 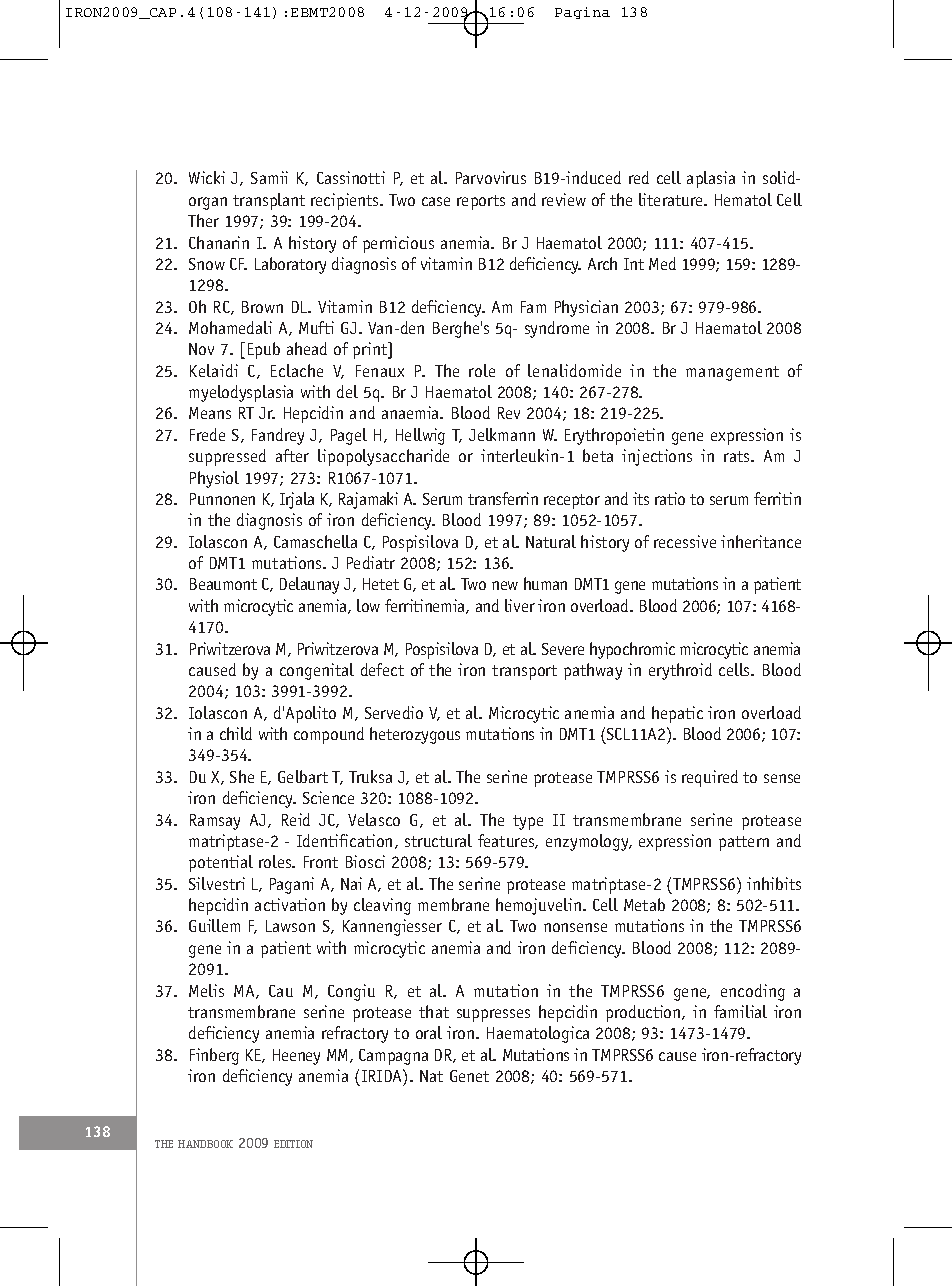 What do you see at coordinates (582, 13) in the document?
I see `Pagina` at bounding box center [582, 13].
